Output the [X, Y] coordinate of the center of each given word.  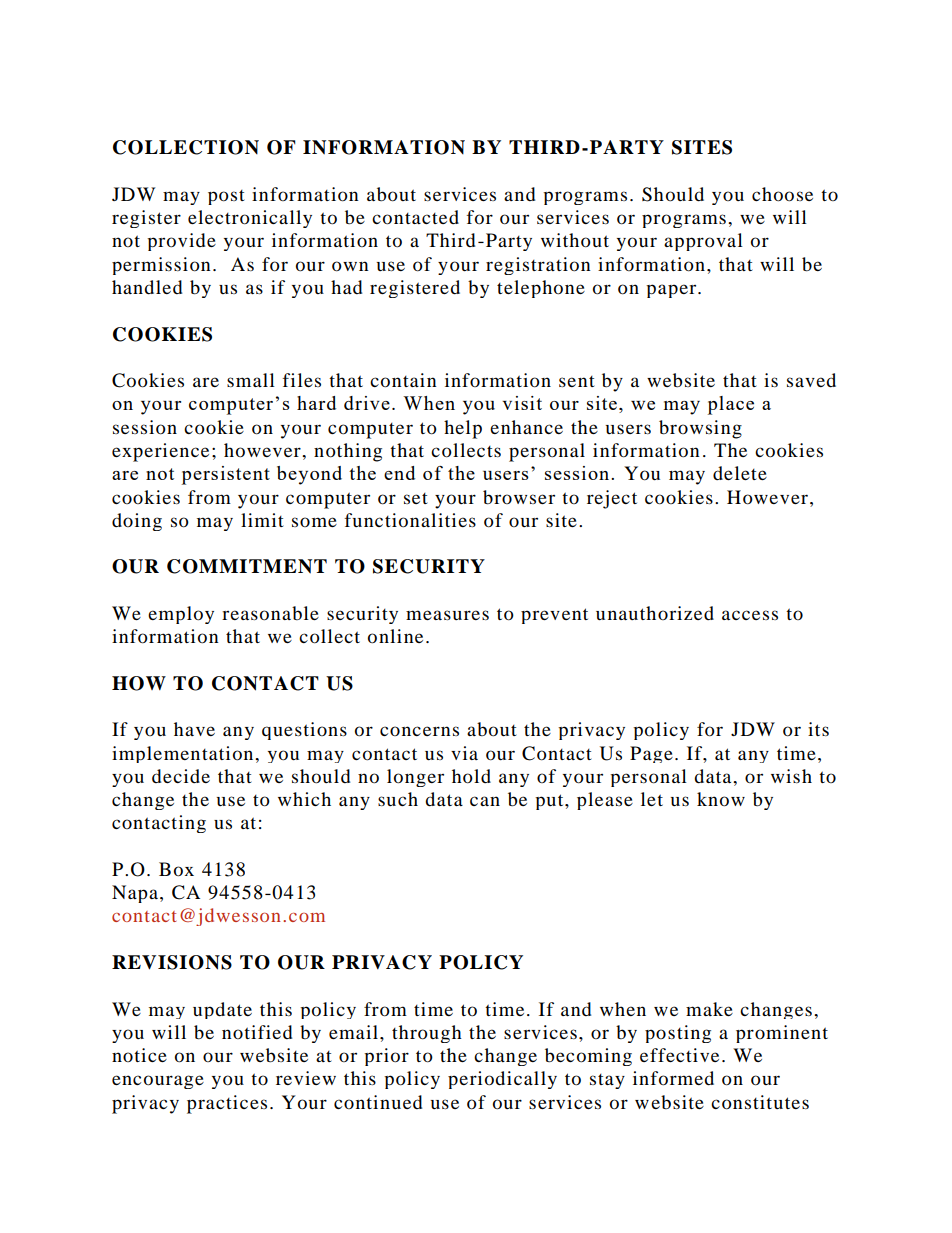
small [251, 380]
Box [176, 869]
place [731, 405]
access [750, 615]
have [194, 729]
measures [447, 615]
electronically [250, 219]
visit [522, 403]
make [709, 1009]
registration [538, 266]
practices [227, 1104]
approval [703, 242]
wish [791, 776]
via [464, 753]
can [485, 801]
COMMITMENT [247, 566]
